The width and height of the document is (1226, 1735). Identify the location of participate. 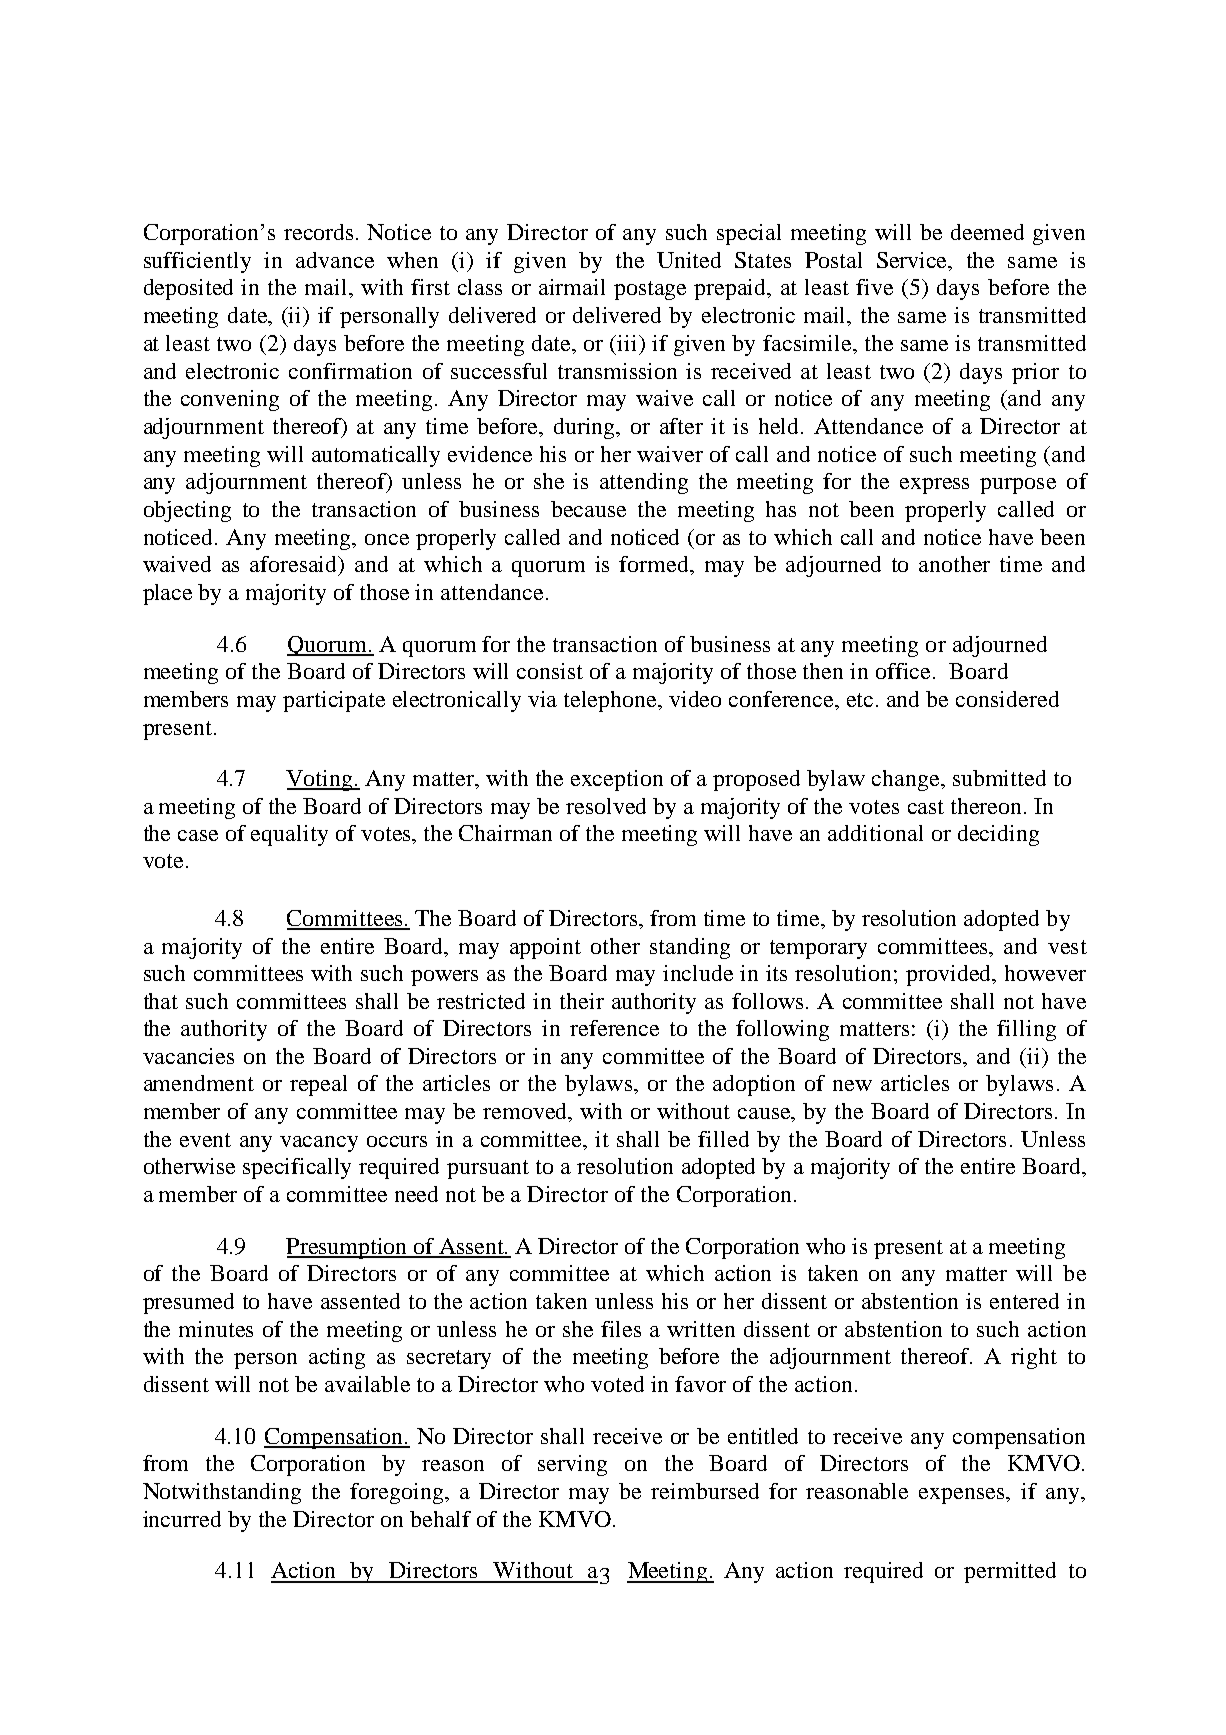
(334, 701).
